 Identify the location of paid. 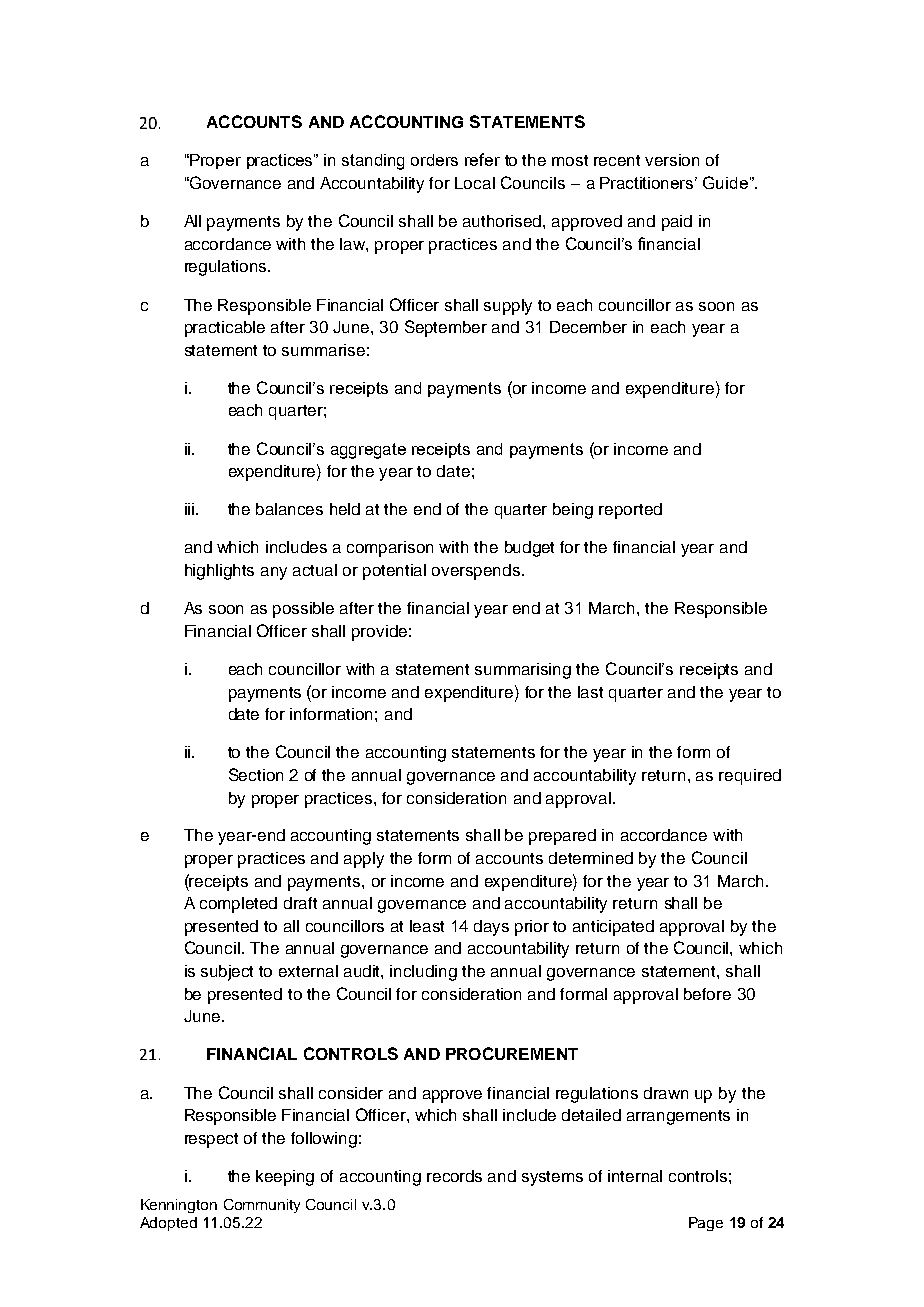
(677, 223).
